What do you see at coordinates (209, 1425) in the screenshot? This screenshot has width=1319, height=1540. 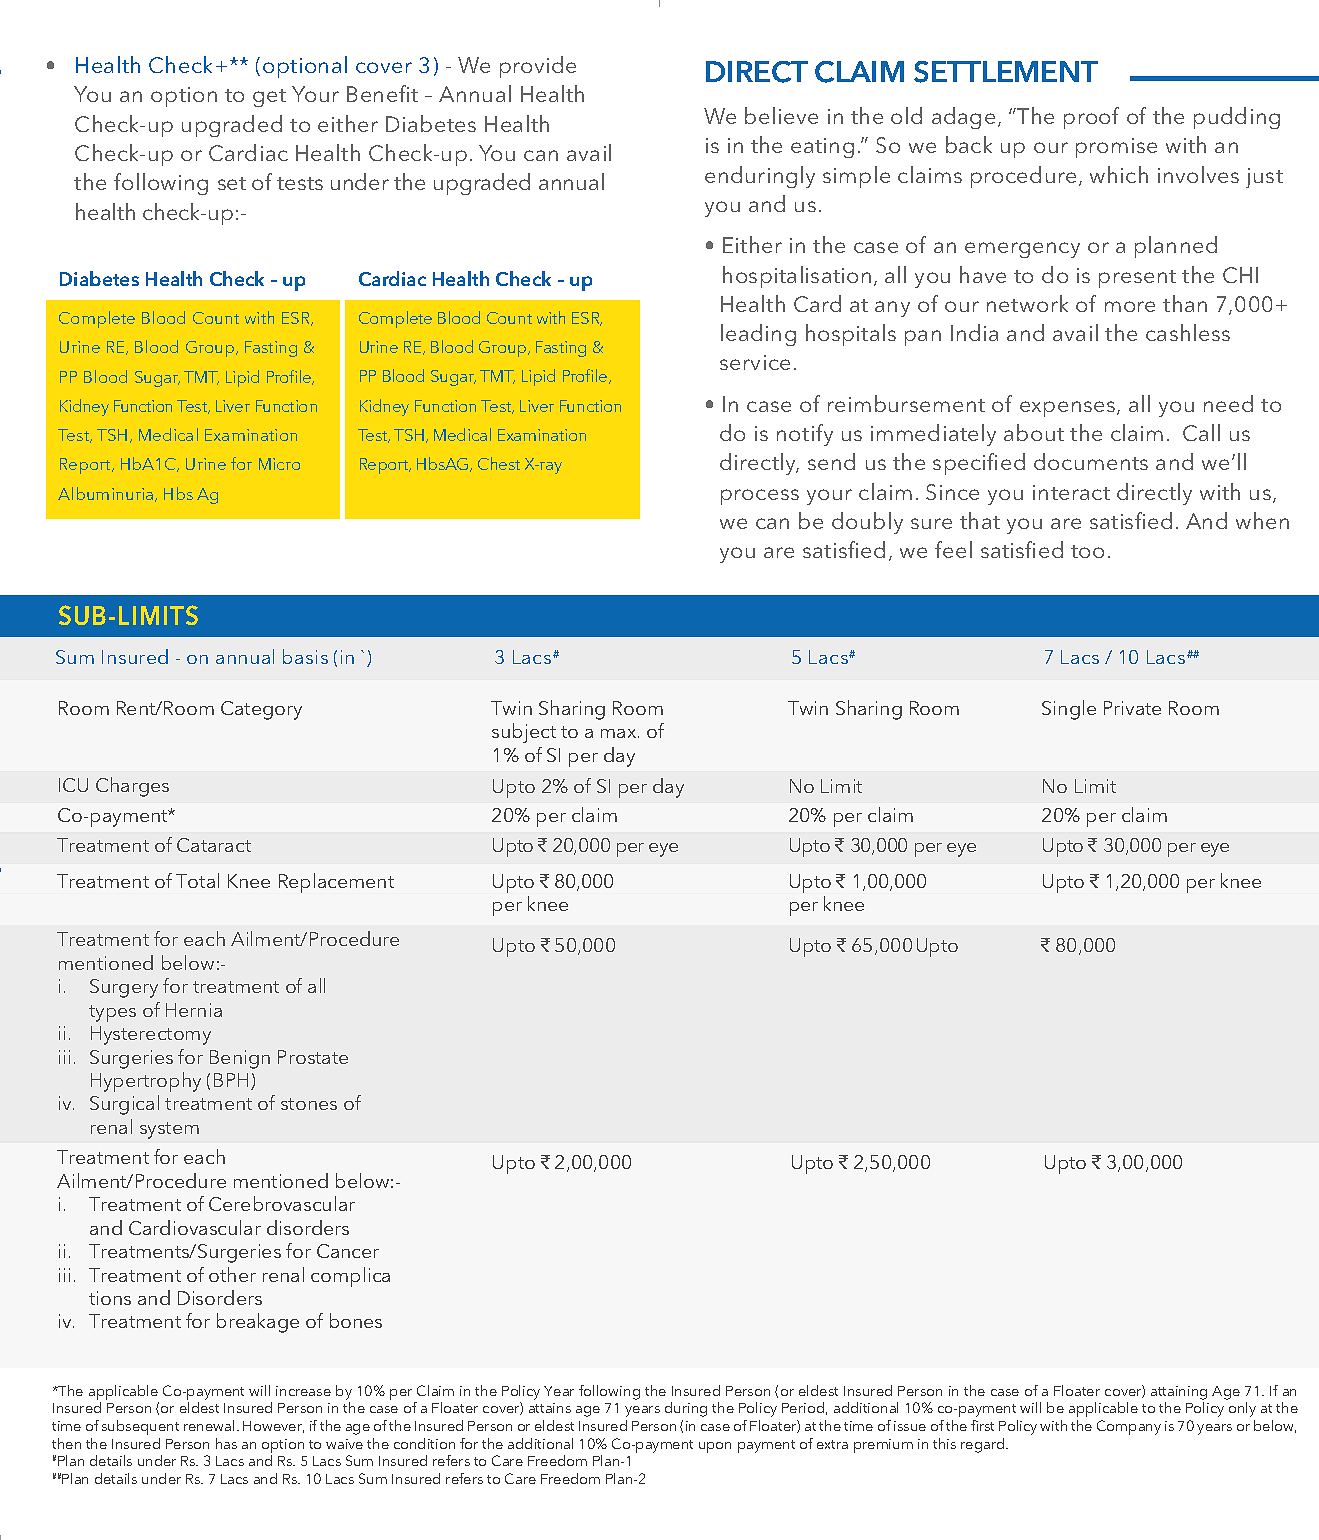 I see `renewal` at bounding box center [209, 1425].
